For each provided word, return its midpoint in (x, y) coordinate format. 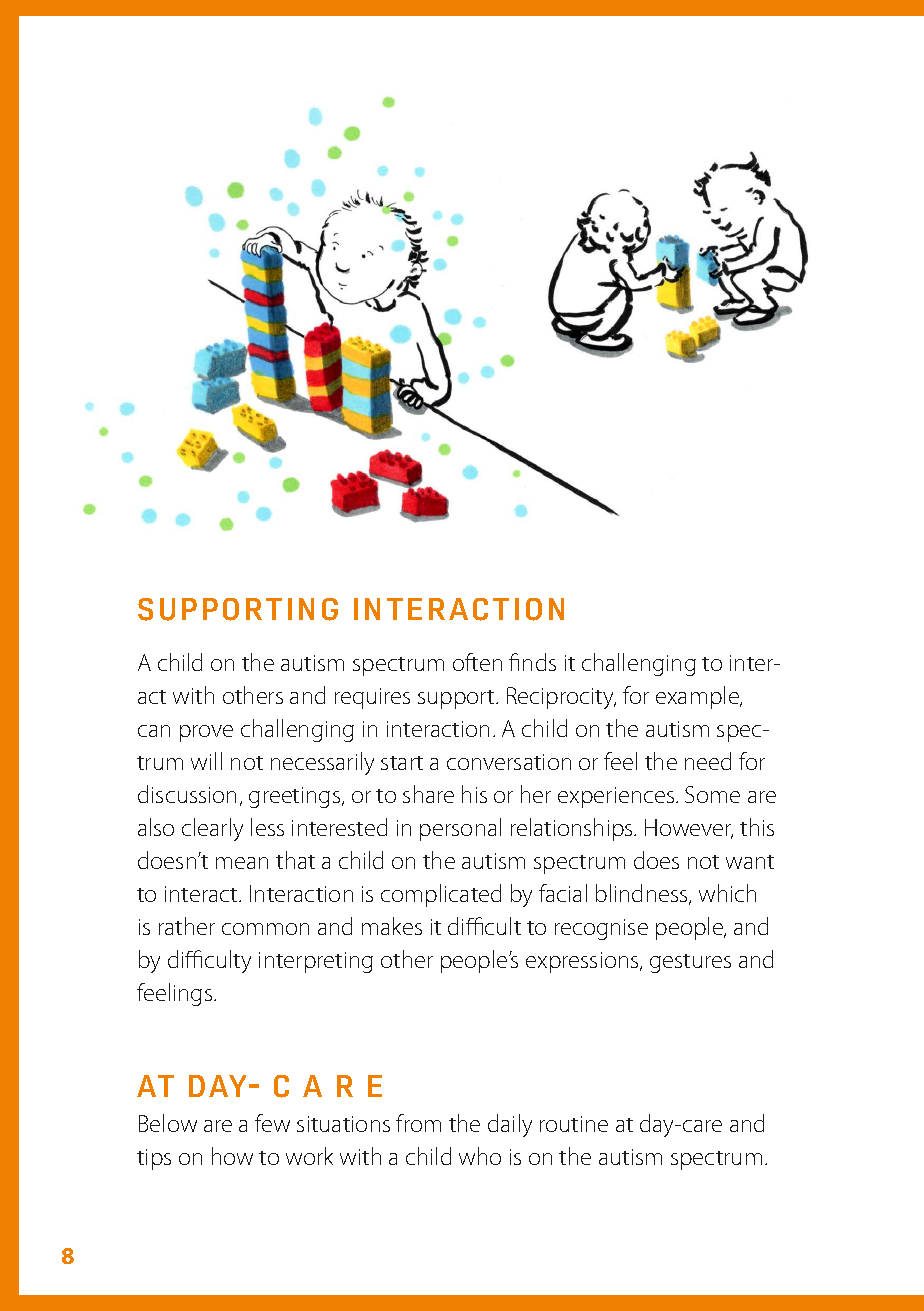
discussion (187, 794)
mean (242, 863)
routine (574, 1124)
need (708, 761)
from (418, 1123)
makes (392, 926)
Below (168, 1123)
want (750, 862)
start (402, 763)
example (698, 697)
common (265, 929)
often (477, 662)
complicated (441, 895)
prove (206, 733)
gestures (690, 963)
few (272, 1123)
